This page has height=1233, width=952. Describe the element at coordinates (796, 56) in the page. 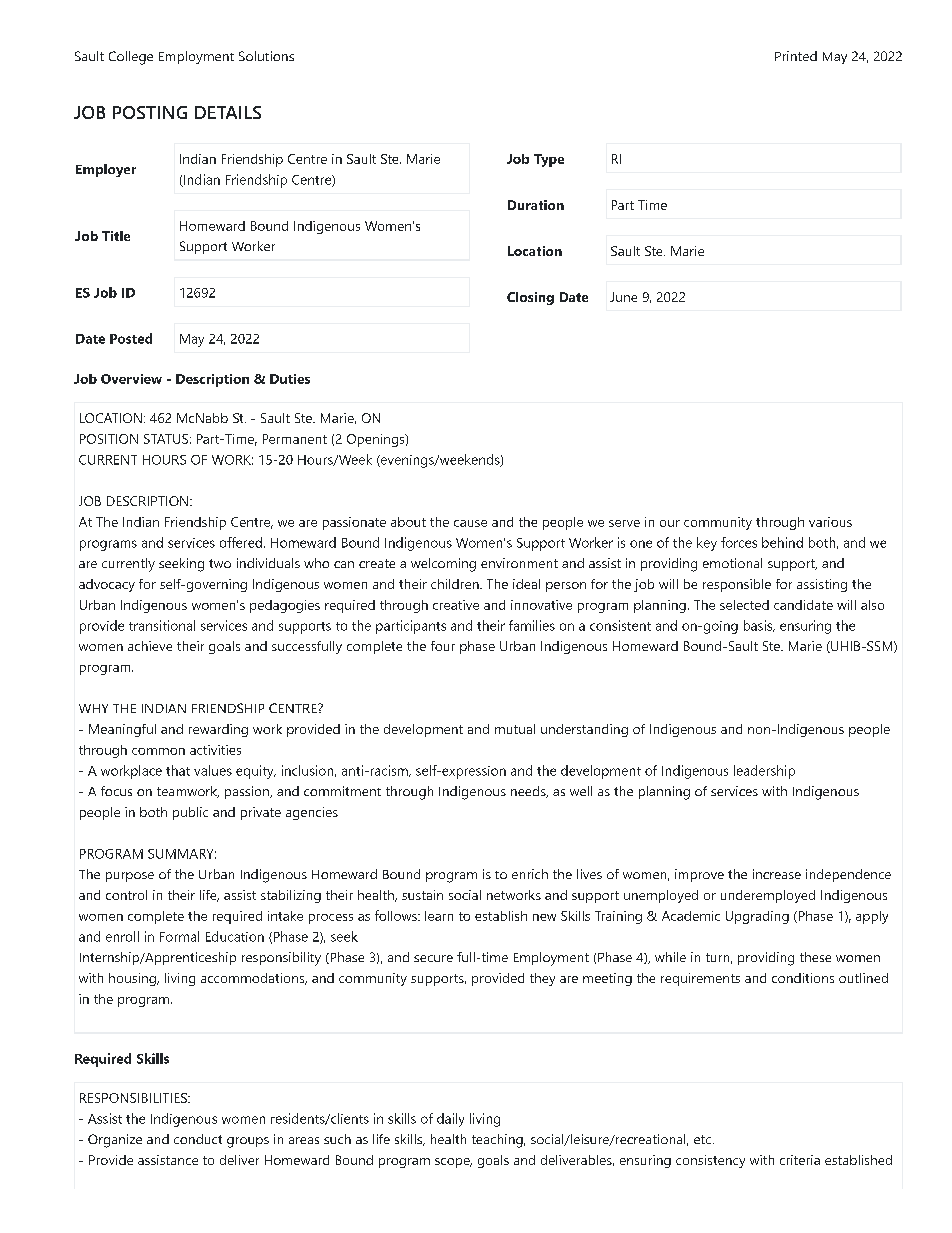

I see `Printed` at that location.
